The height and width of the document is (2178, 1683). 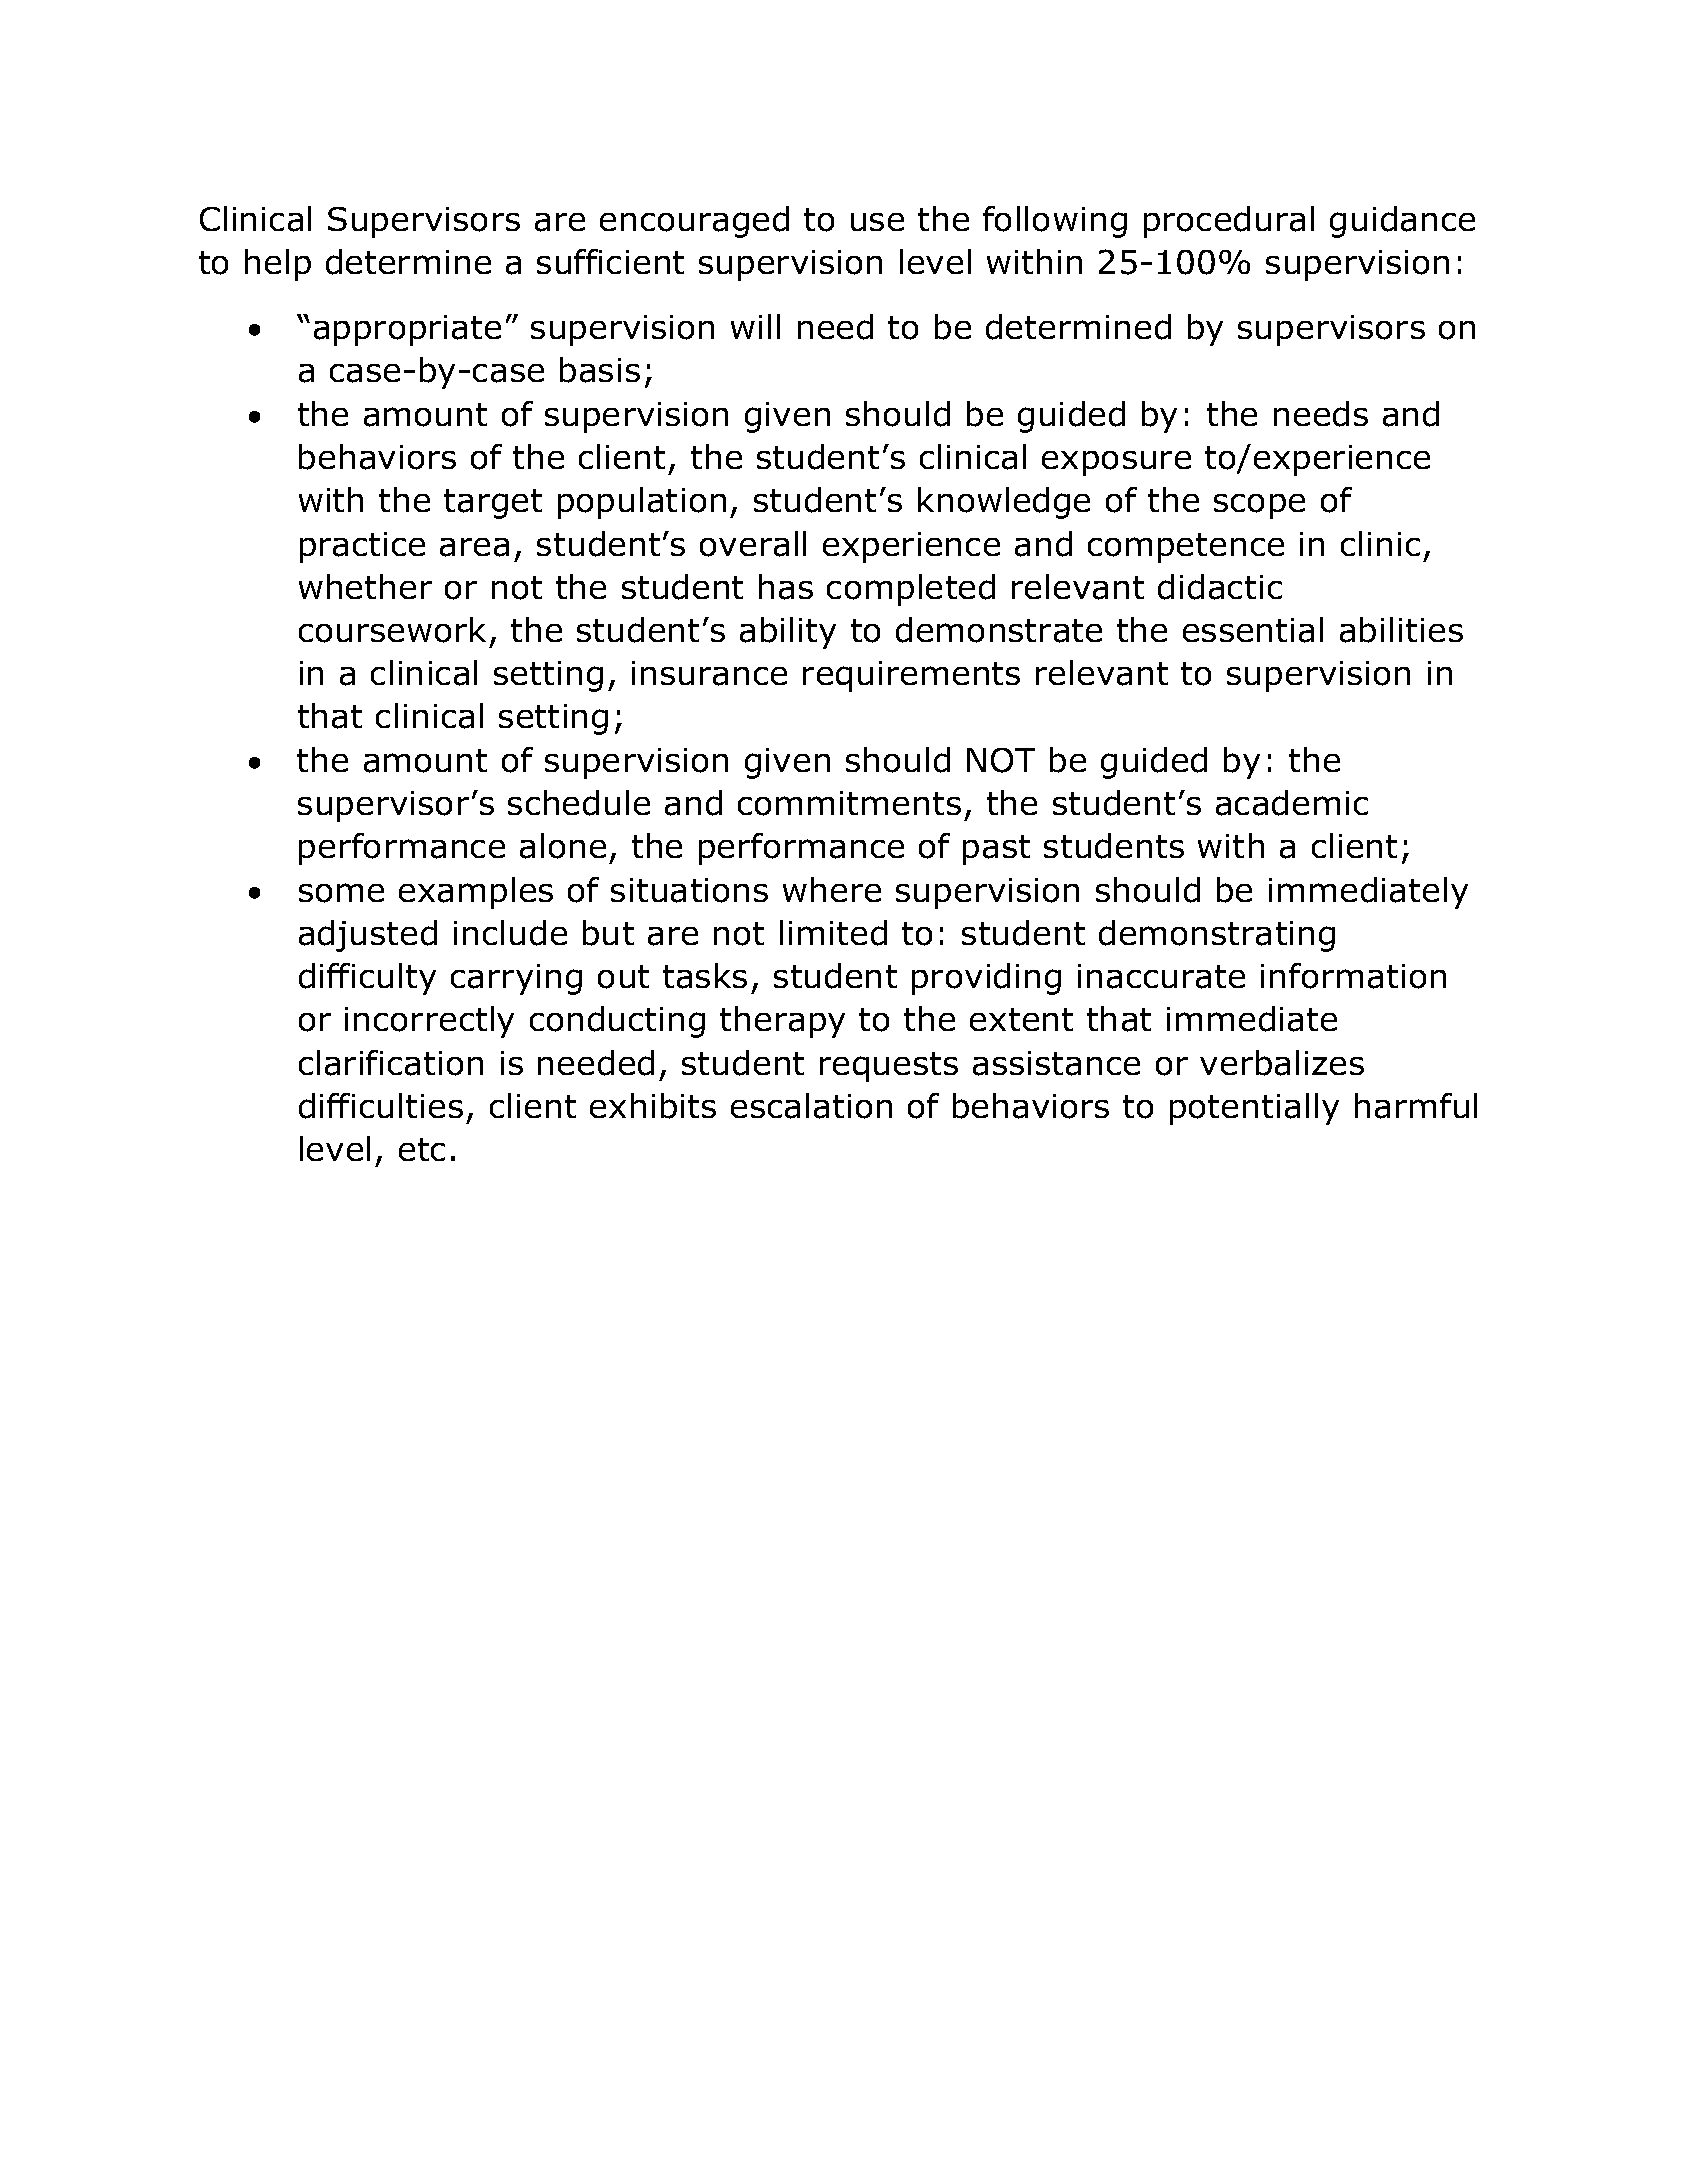 What do you see at coordinates (1229, 222) in the document?
I see `procedural` at bounding box center [1229, 222].
